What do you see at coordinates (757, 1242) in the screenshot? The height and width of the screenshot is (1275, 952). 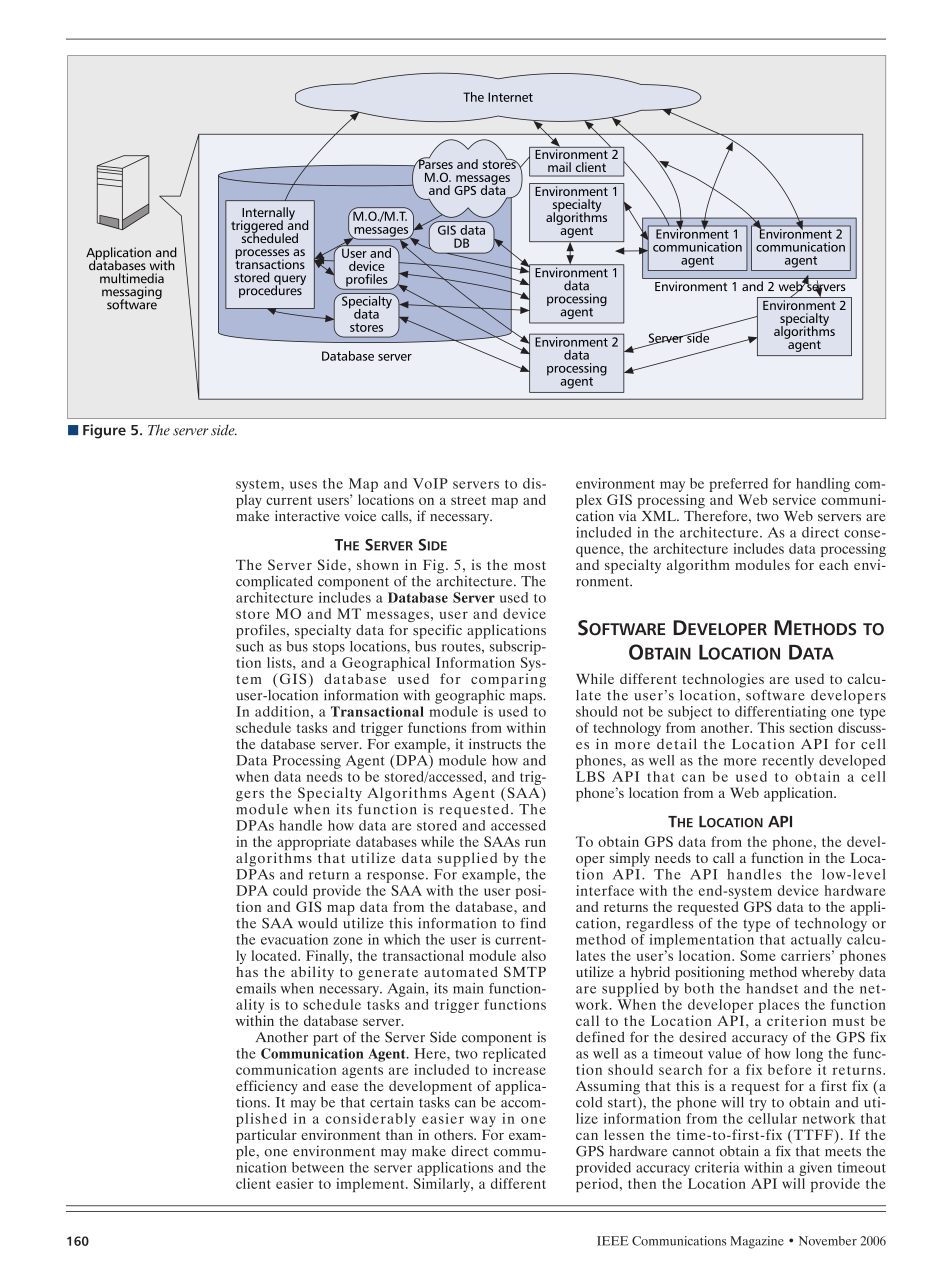 I see `Magazine` at bounding box center [757, 1242].
